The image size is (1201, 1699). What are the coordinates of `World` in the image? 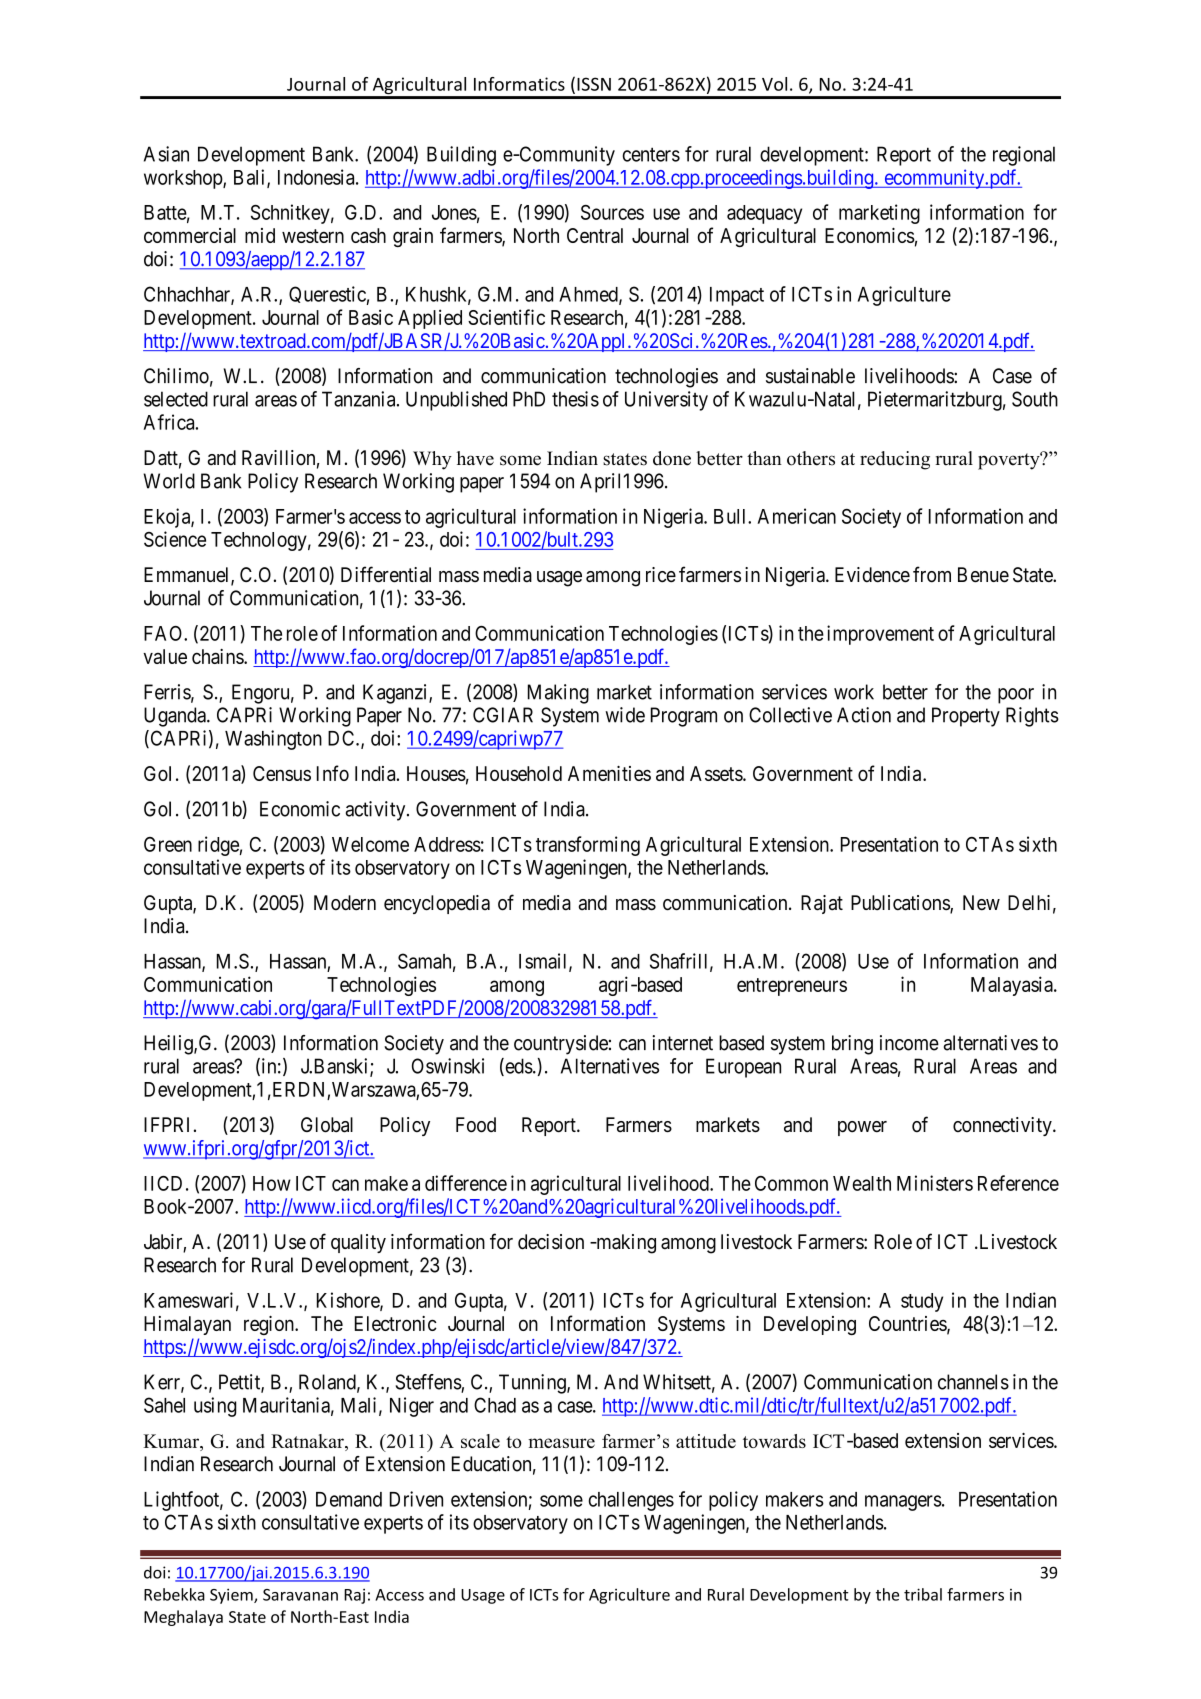 It's located at (169, 481).
